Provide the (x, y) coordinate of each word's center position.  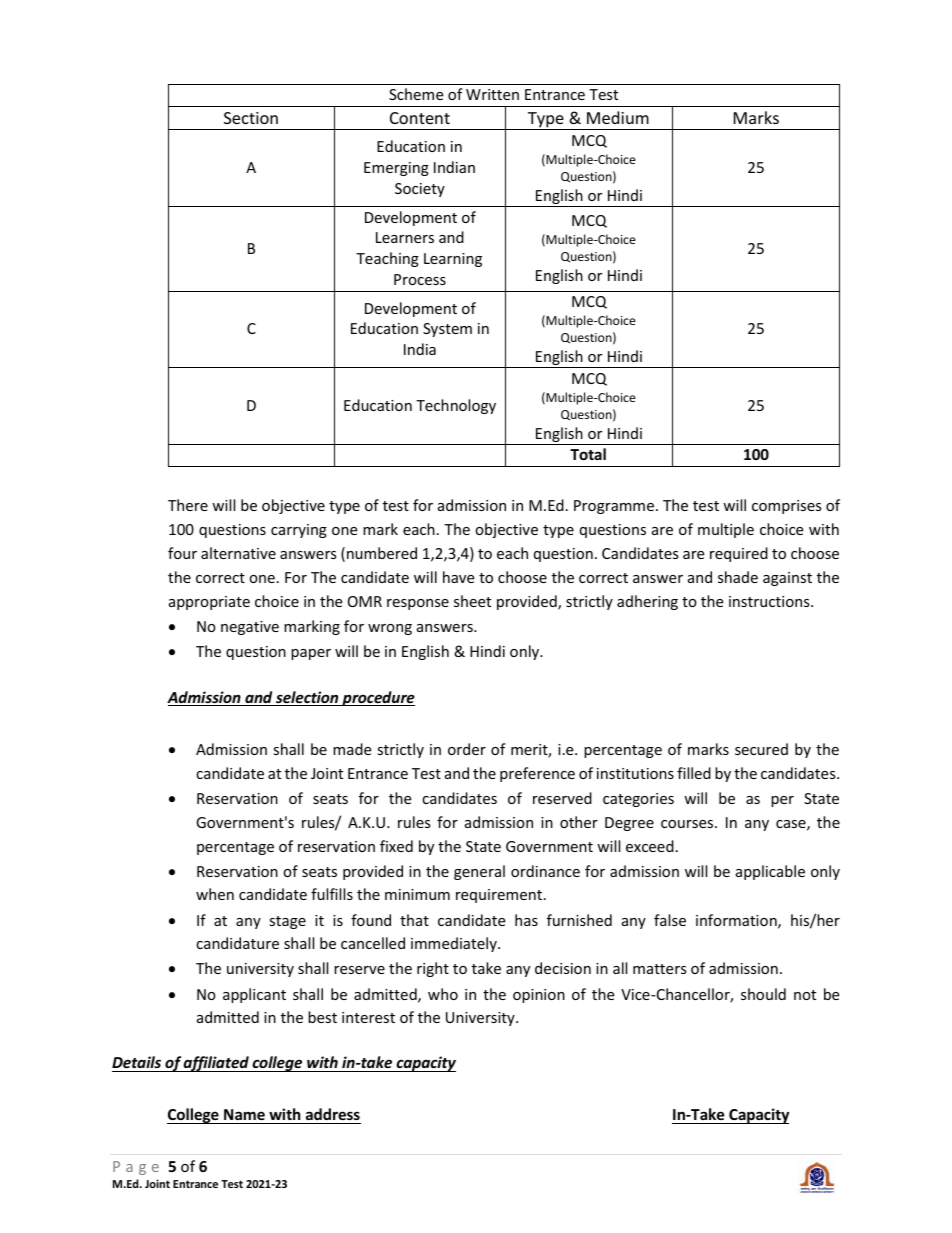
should (763, 994)
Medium (618, 117)
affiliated (216, 1064)
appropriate (209, 603)
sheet (472, 601)
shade (738, 577)
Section (251, 118)
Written (492, 94)
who (443, 994)
